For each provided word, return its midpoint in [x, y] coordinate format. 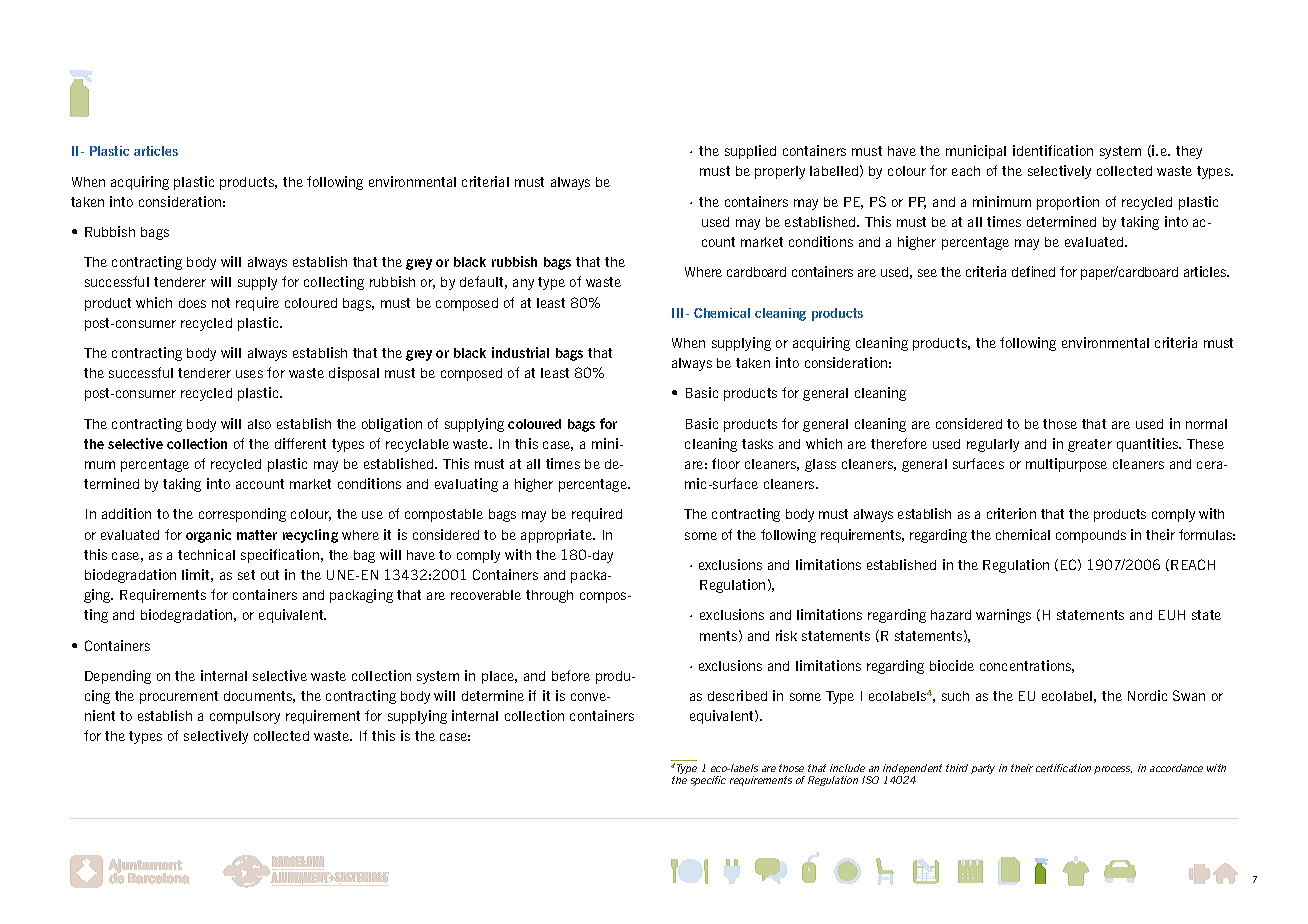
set [246, 575]
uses [249, 374]
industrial [520, 352]
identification [1053, 150]
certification [1063, 768]
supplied [750, 152]
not [221, 303]
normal [1206, 424]
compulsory [245, 717]
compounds [1091, 536]
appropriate [557, 536]
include [847, 768]
